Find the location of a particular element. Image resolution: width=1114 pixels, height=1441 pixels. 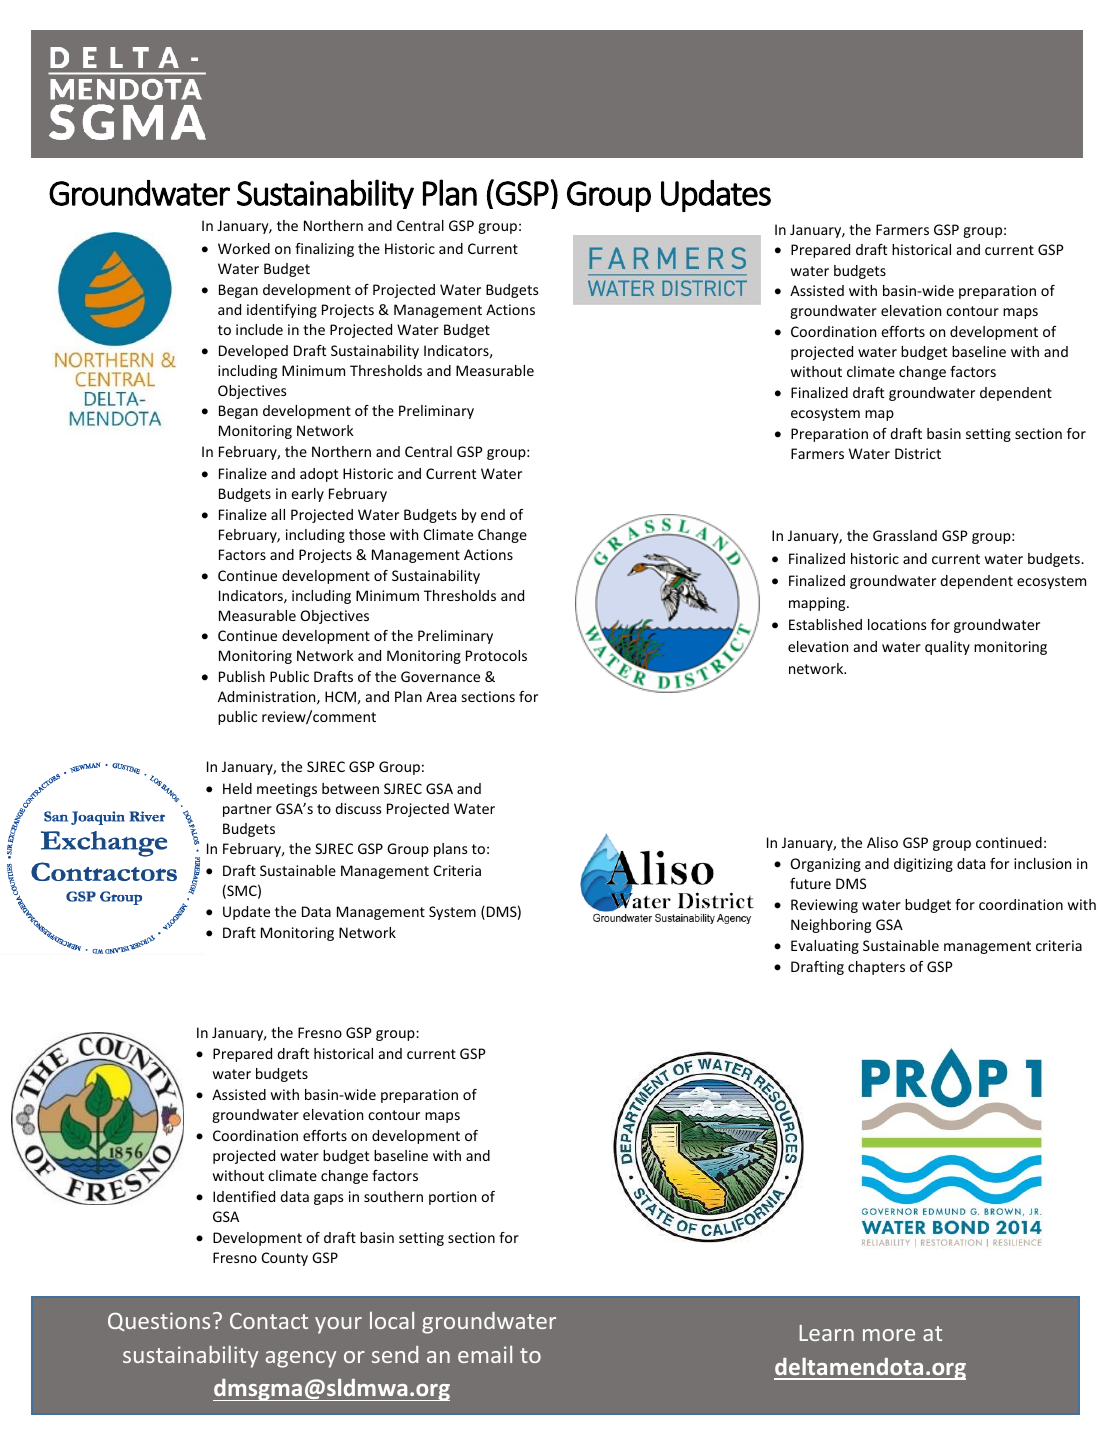

Protocols is located at coordinates (496, 655).
